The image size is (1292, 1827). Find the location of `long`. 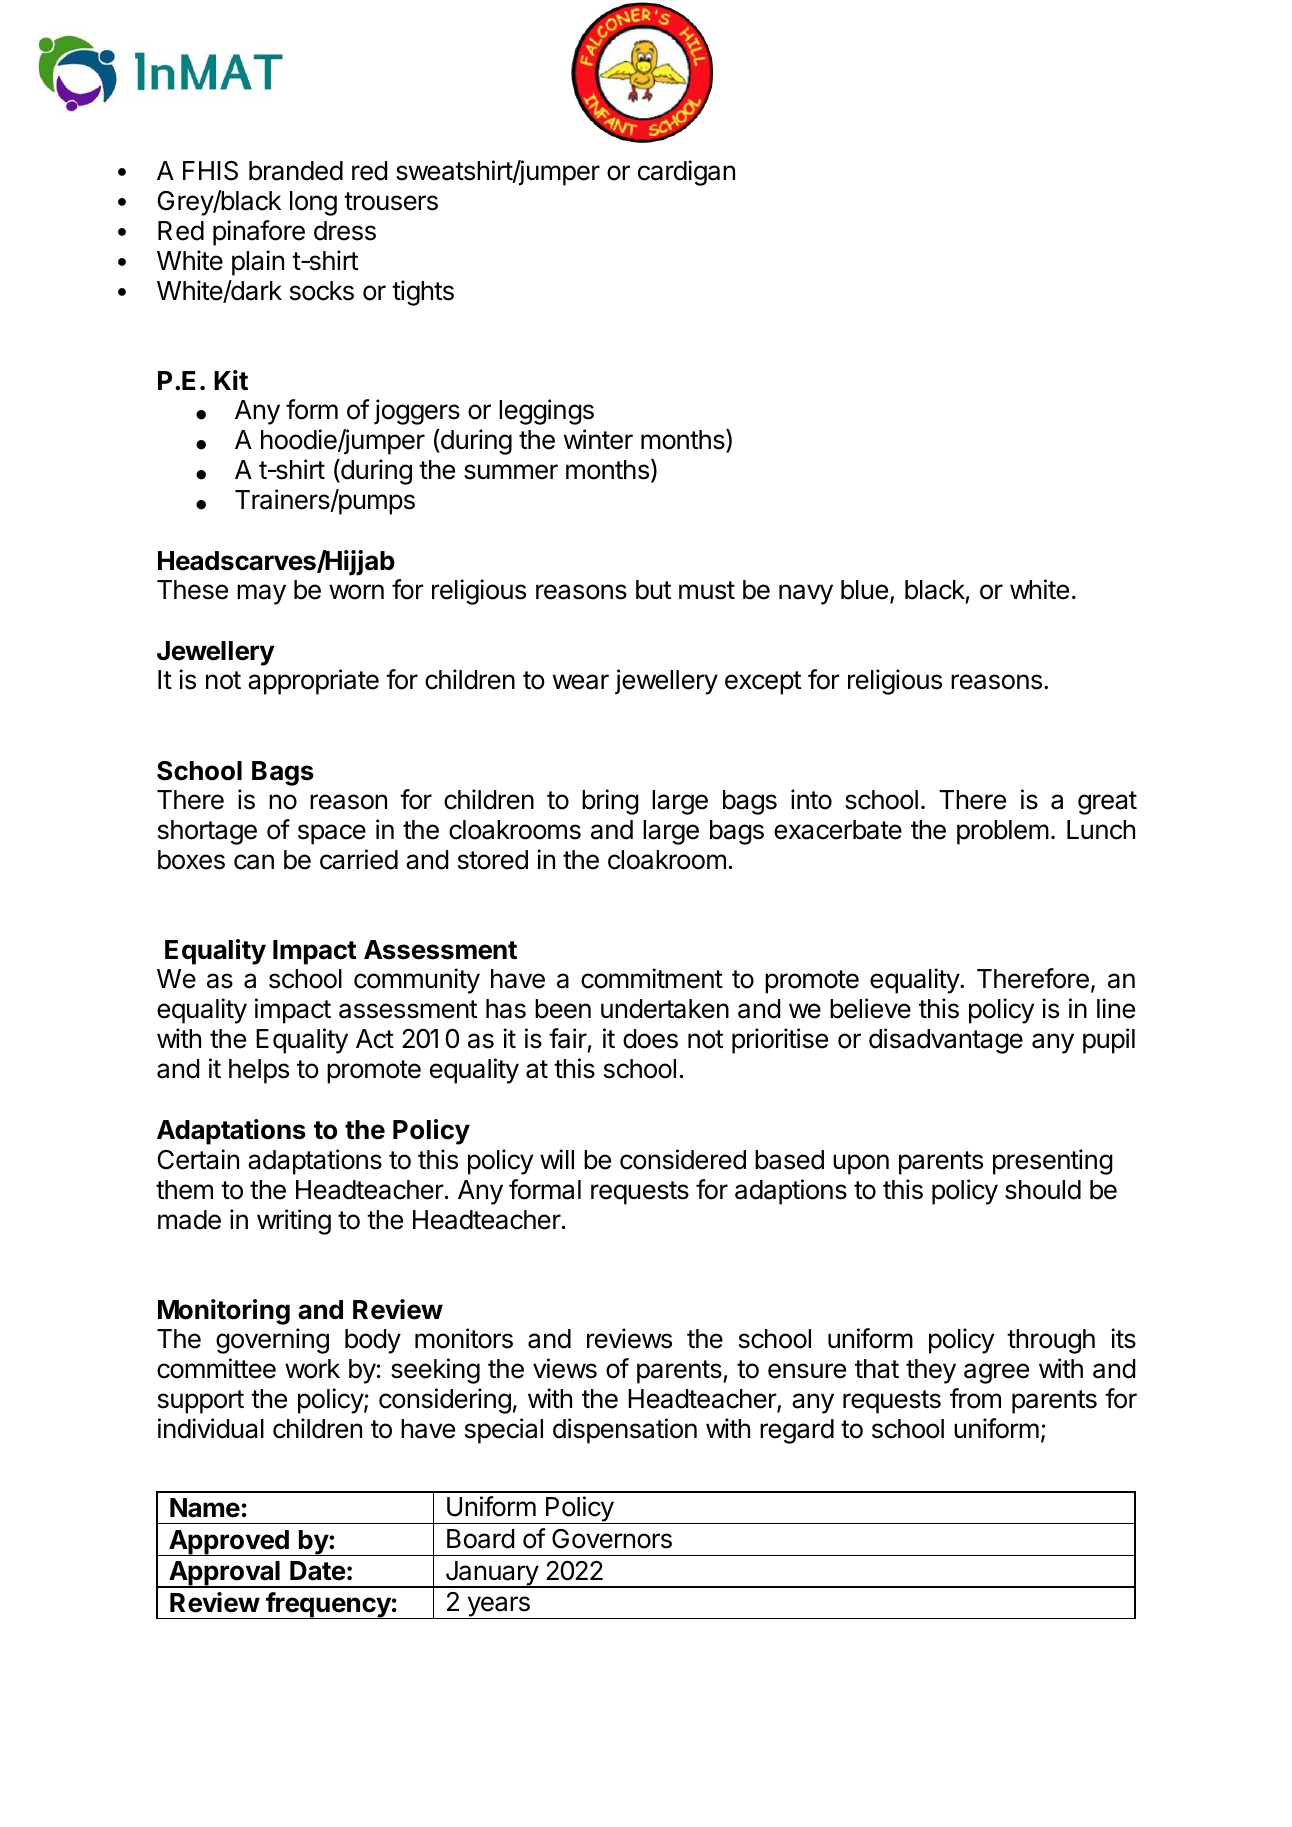

long is located at coordinates (313, 203).
